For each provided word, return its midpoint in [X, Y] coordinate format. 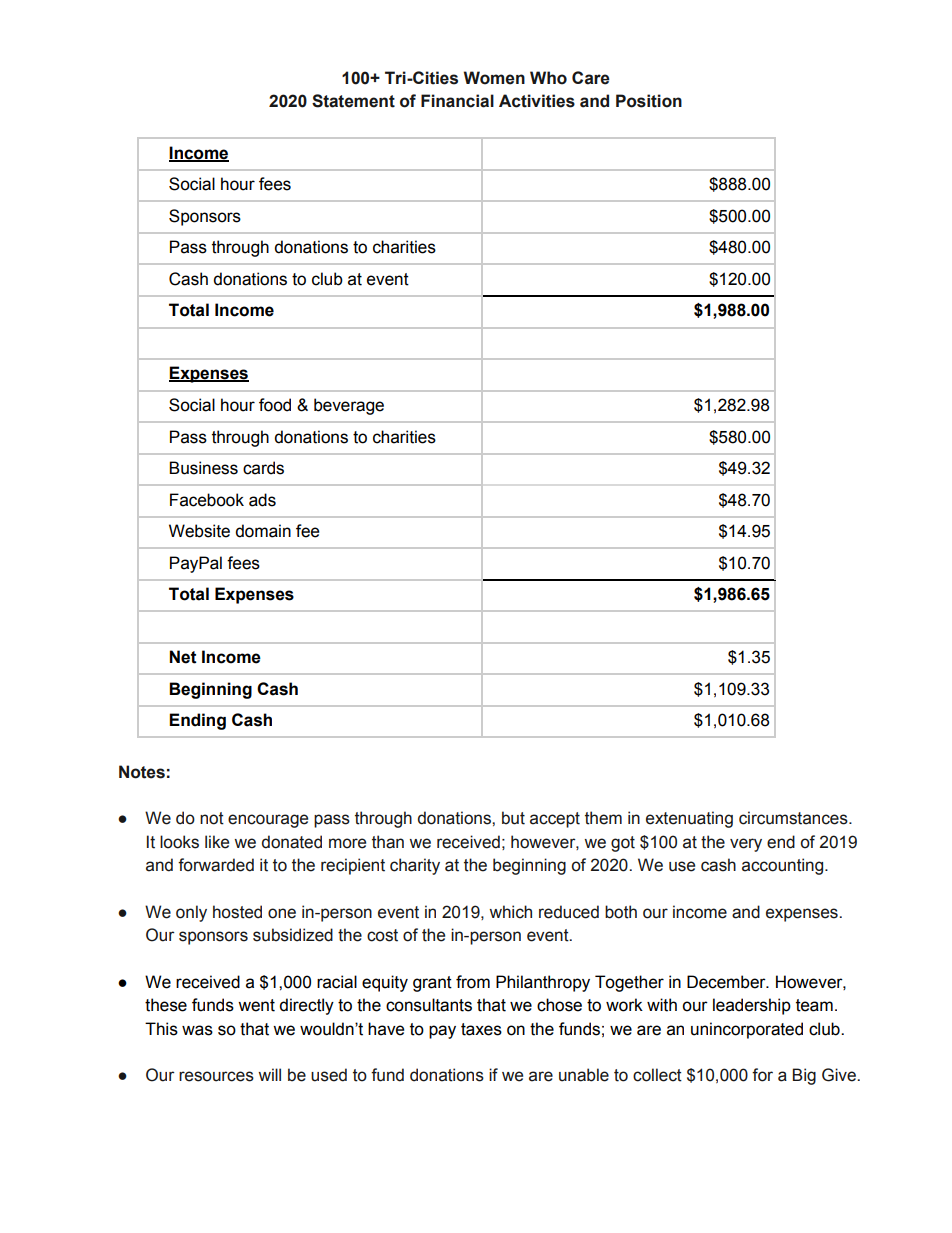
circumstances [794, 818]
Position [649, 101]
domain [263, 531]
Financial [457, 101]
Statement [353, 101]
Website [199, 531]
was [197, 1030]
